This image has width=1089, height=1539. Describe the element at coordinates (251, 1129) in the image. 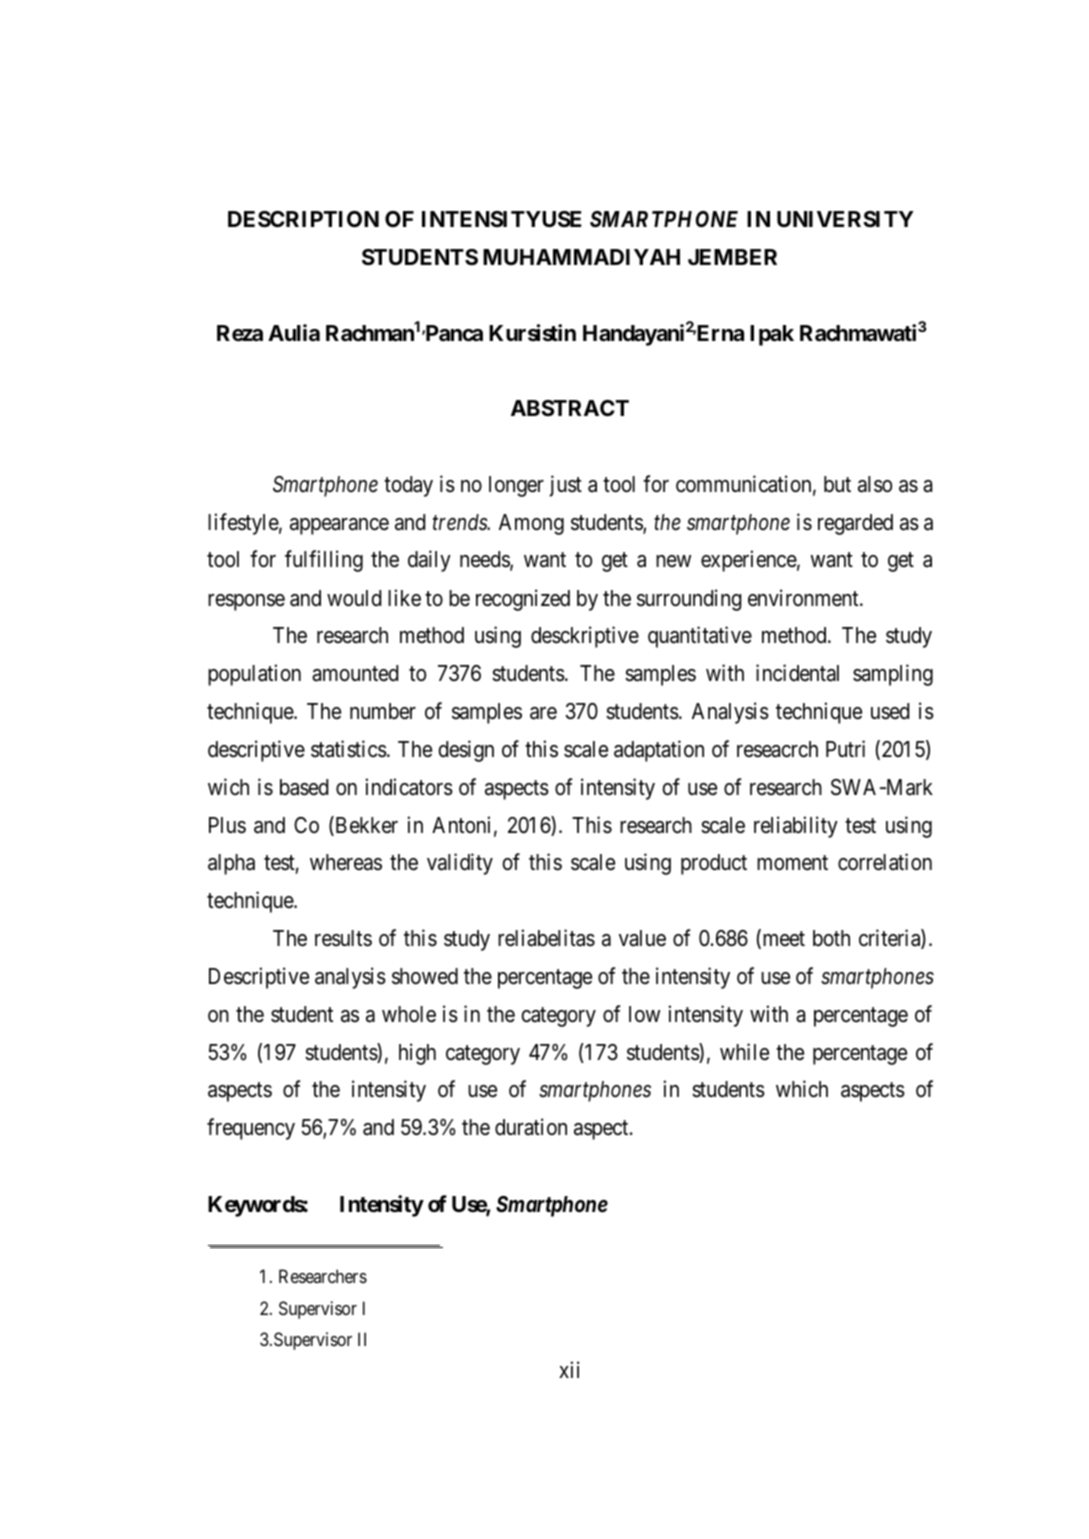

I see `frequency` at that location.
